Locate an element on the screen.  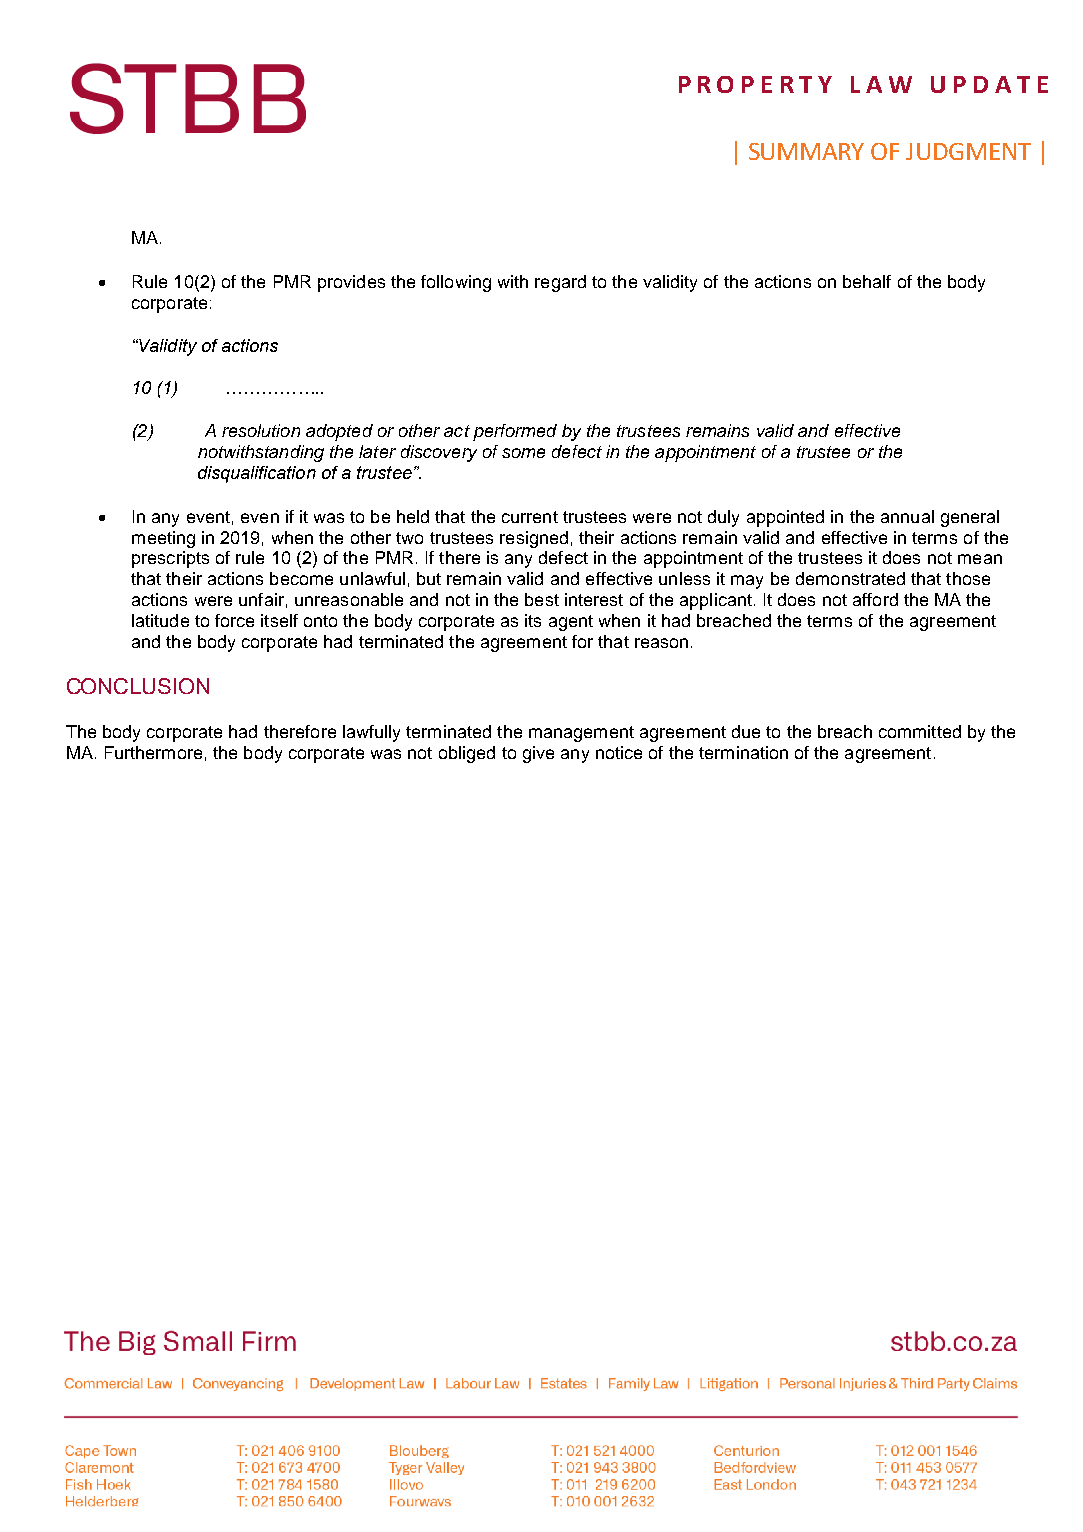
annual is located at coordinates (907, 516).
